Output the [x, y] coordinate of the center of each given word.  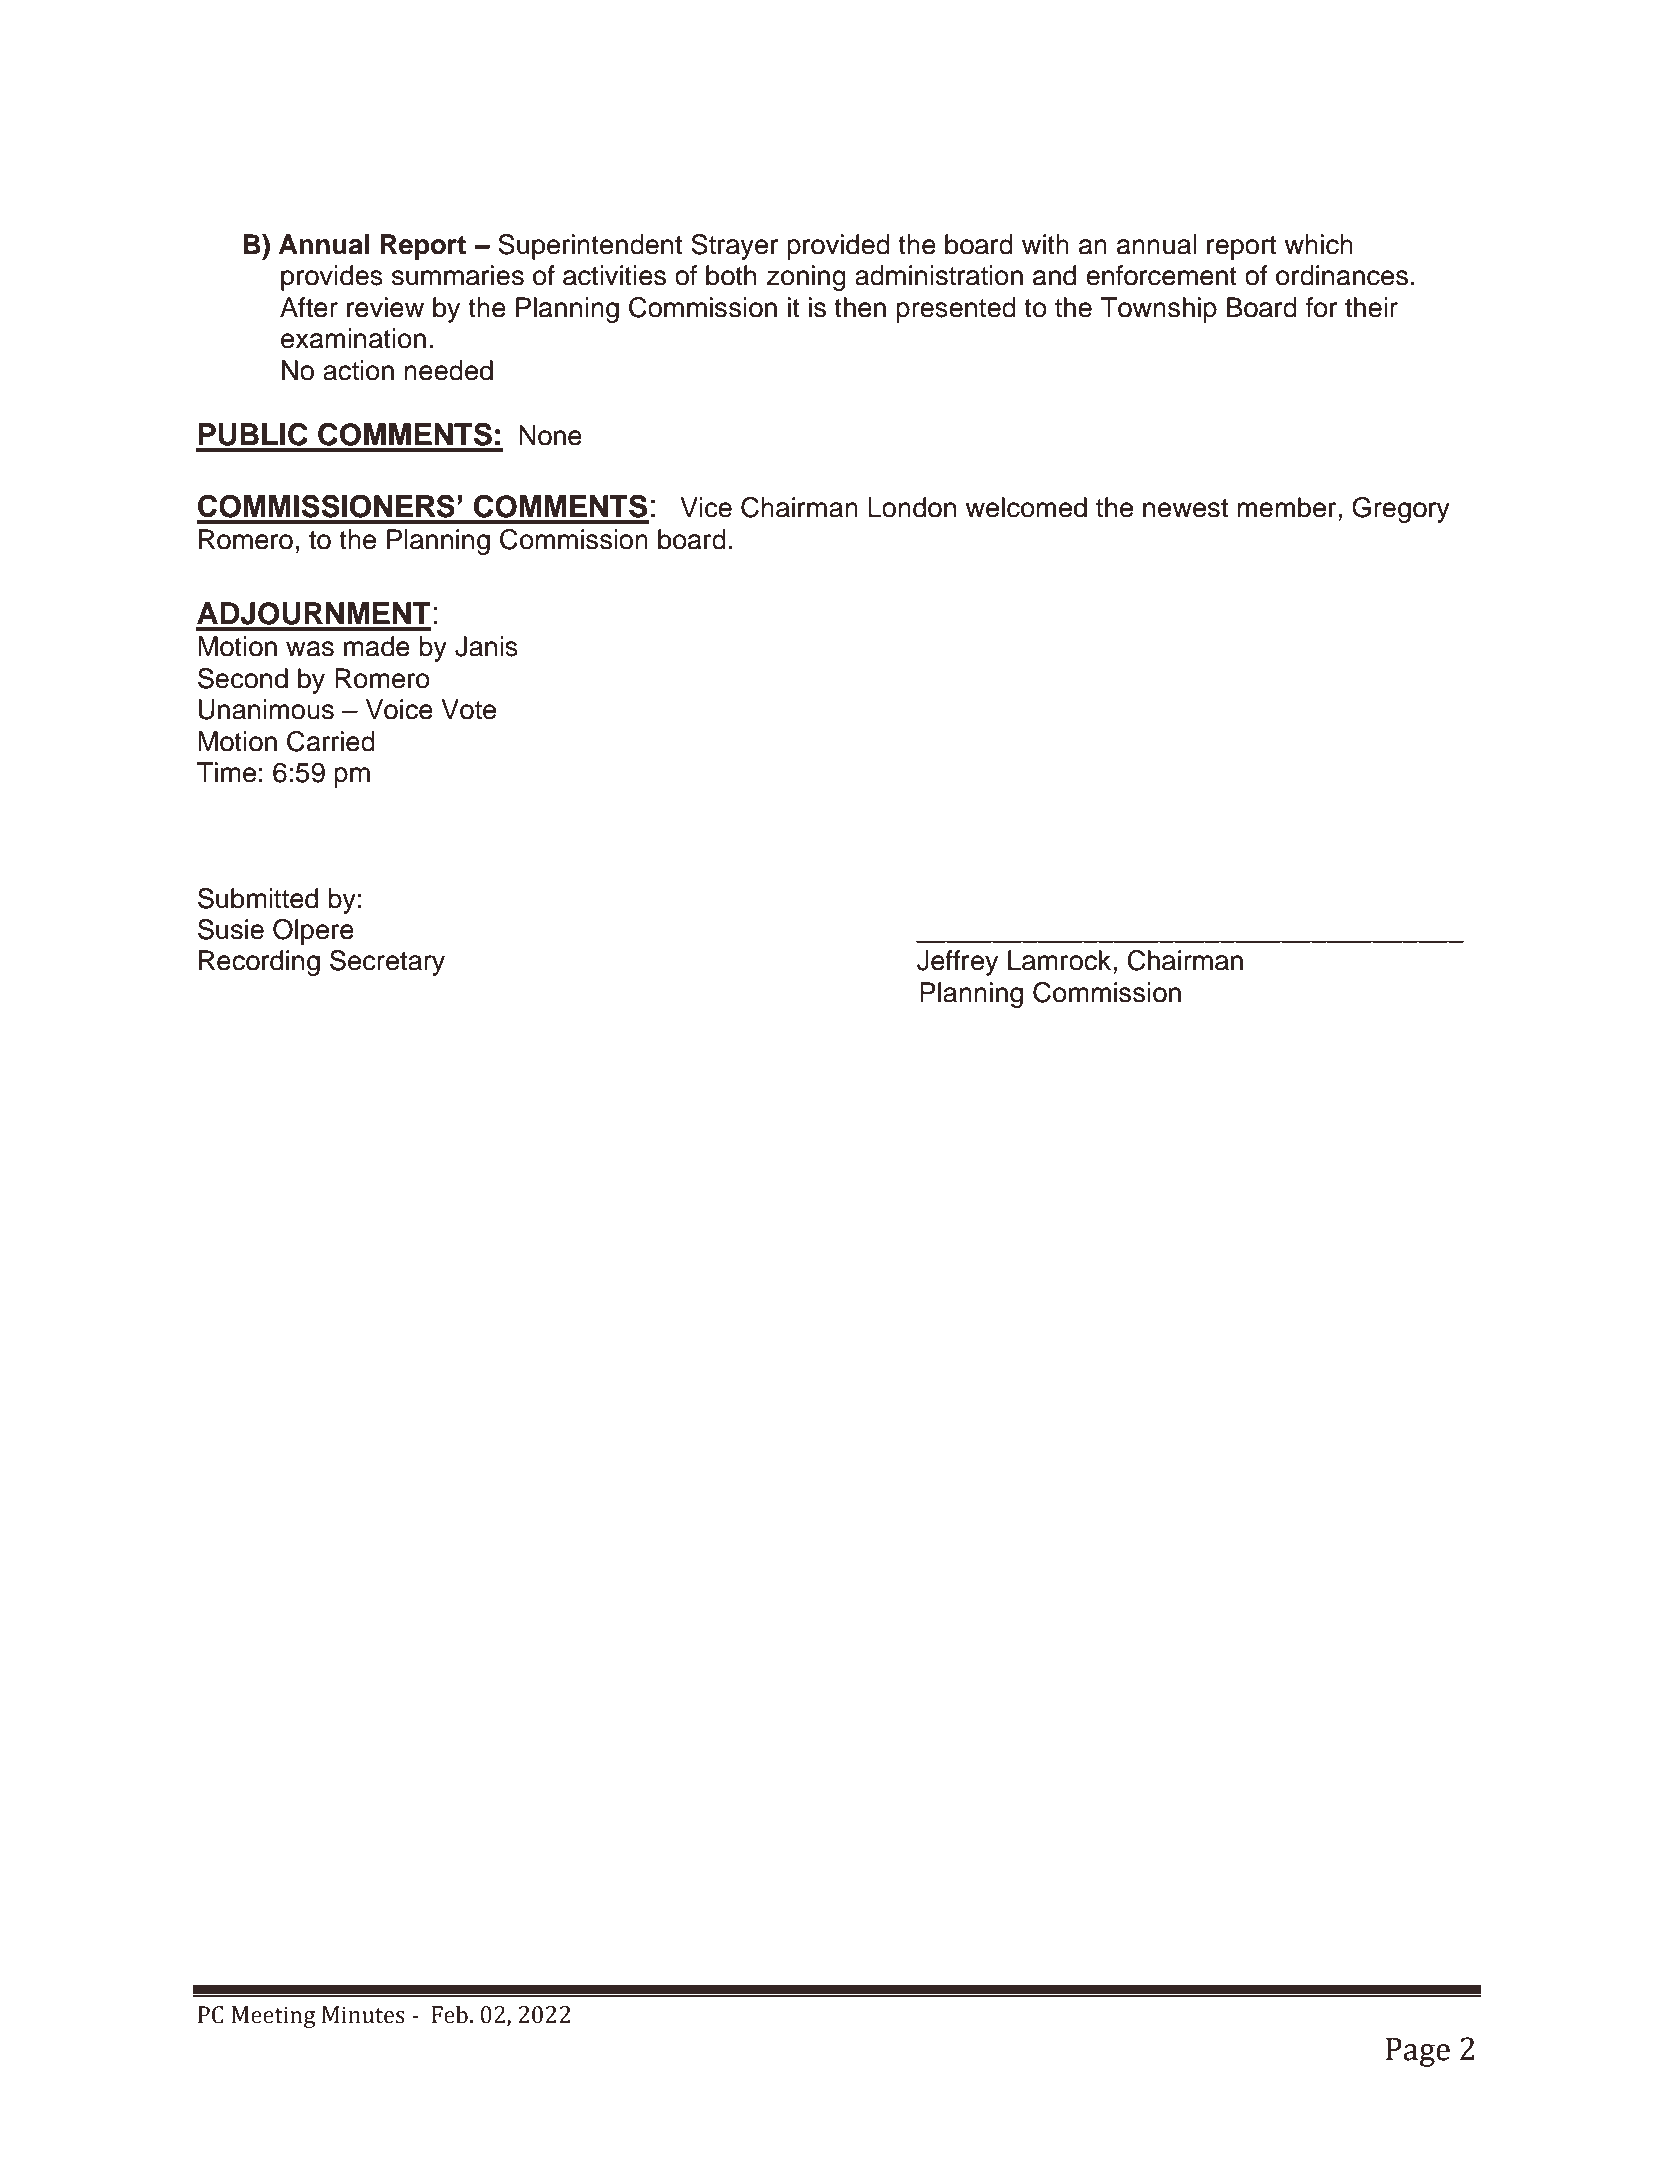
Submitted [258, 898]
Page [1418, 2052]
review [385, 307]
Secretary [387, 963]
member [1288, 507]
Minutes [363, 2015]
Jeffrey [957, 963]
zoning [806, 278]
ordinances [1342, 275]
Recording [259, 963]
